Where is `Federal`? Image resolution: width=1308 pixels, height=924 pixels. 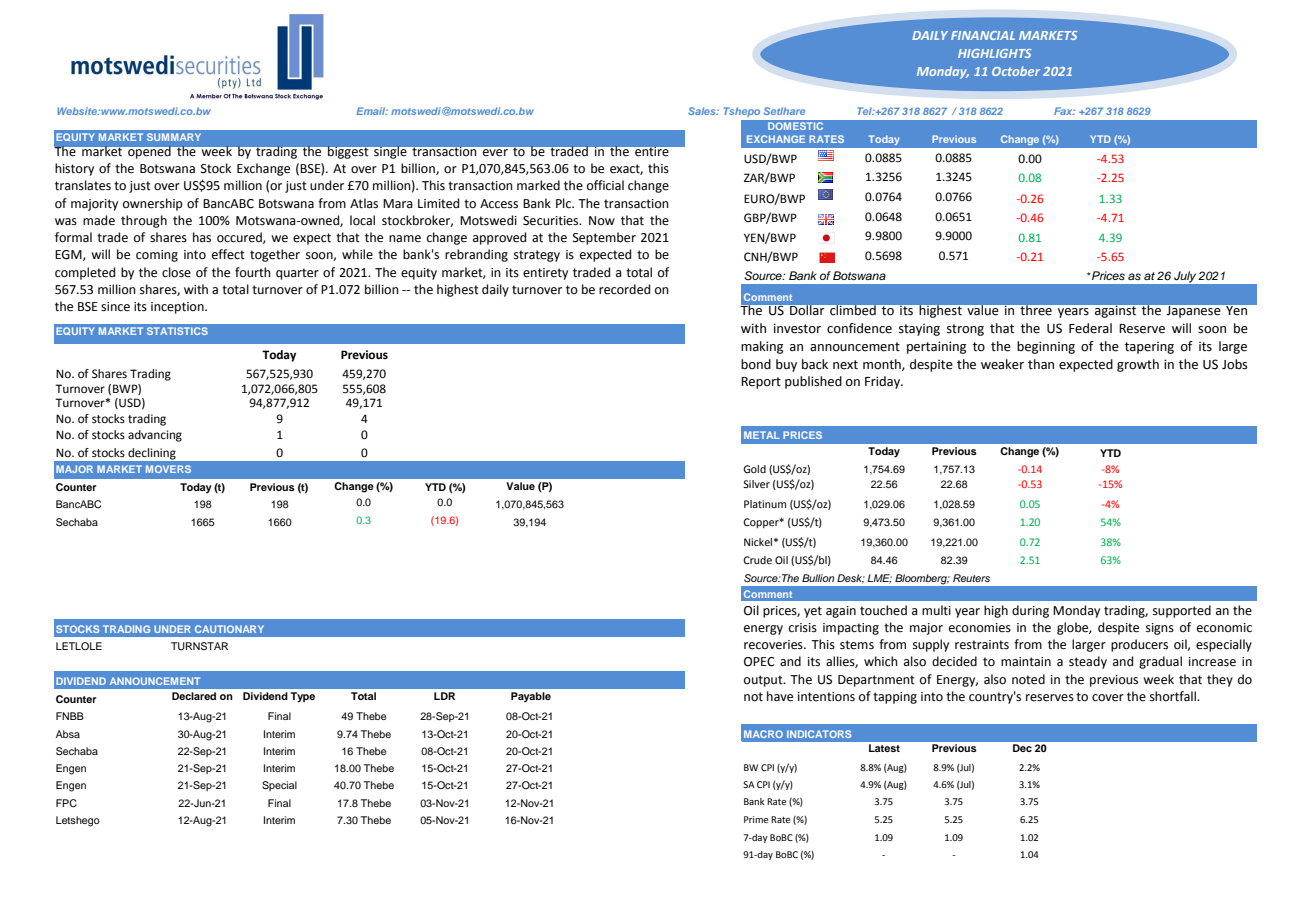
Federal is located at coordinates (1090, 328).
